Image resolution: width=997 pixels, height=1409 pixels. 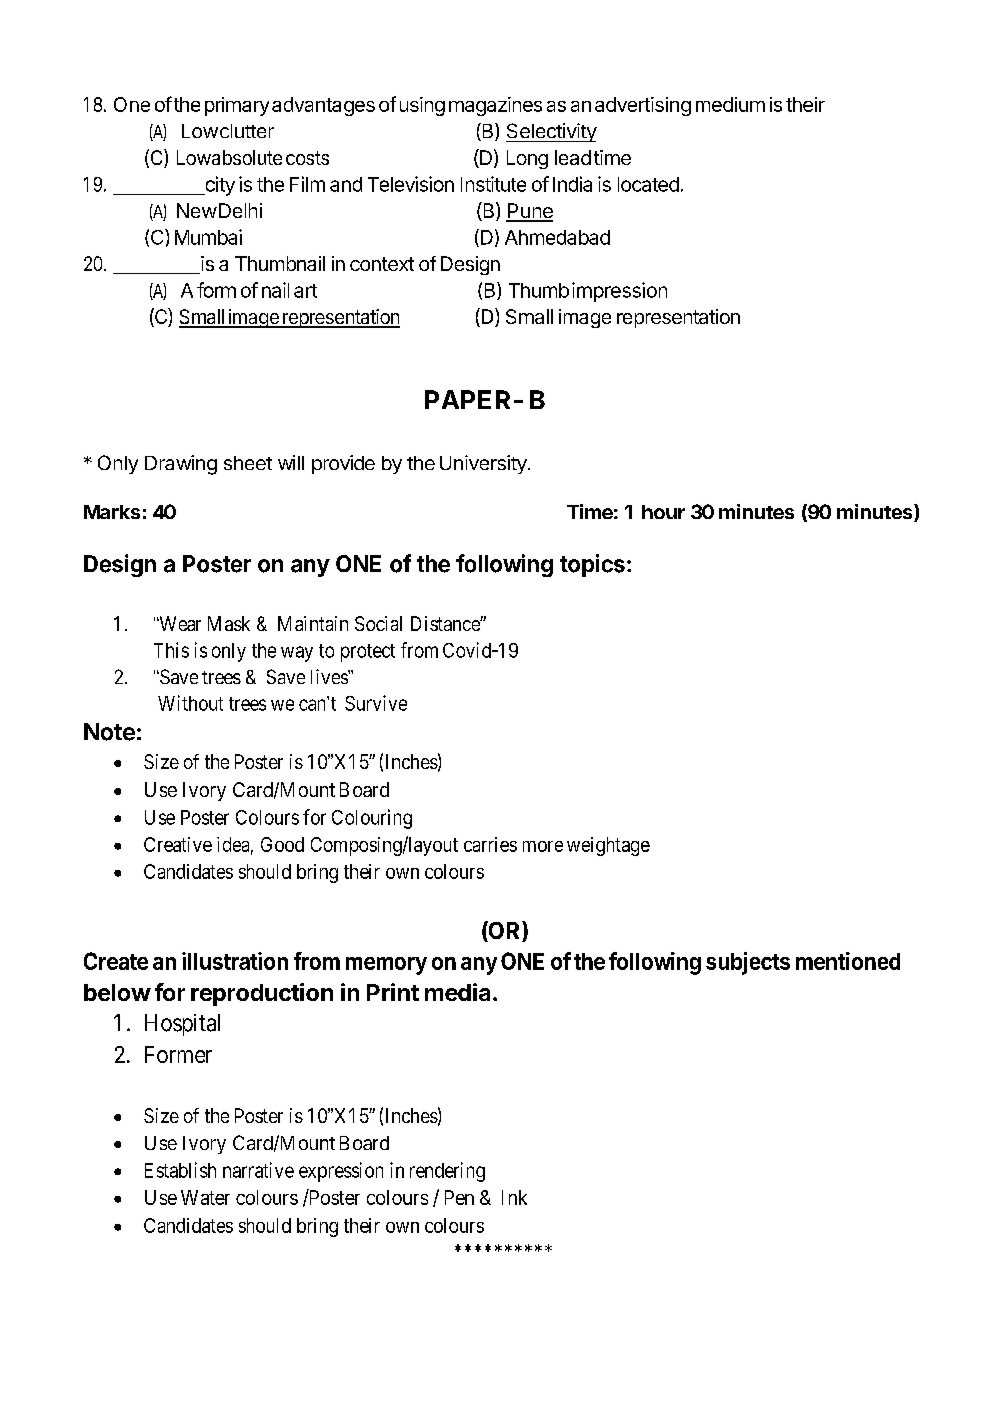 What do you see at coordinates (181, 465) in the page?
I see `Drawing` at bounding box center [181, 465].
